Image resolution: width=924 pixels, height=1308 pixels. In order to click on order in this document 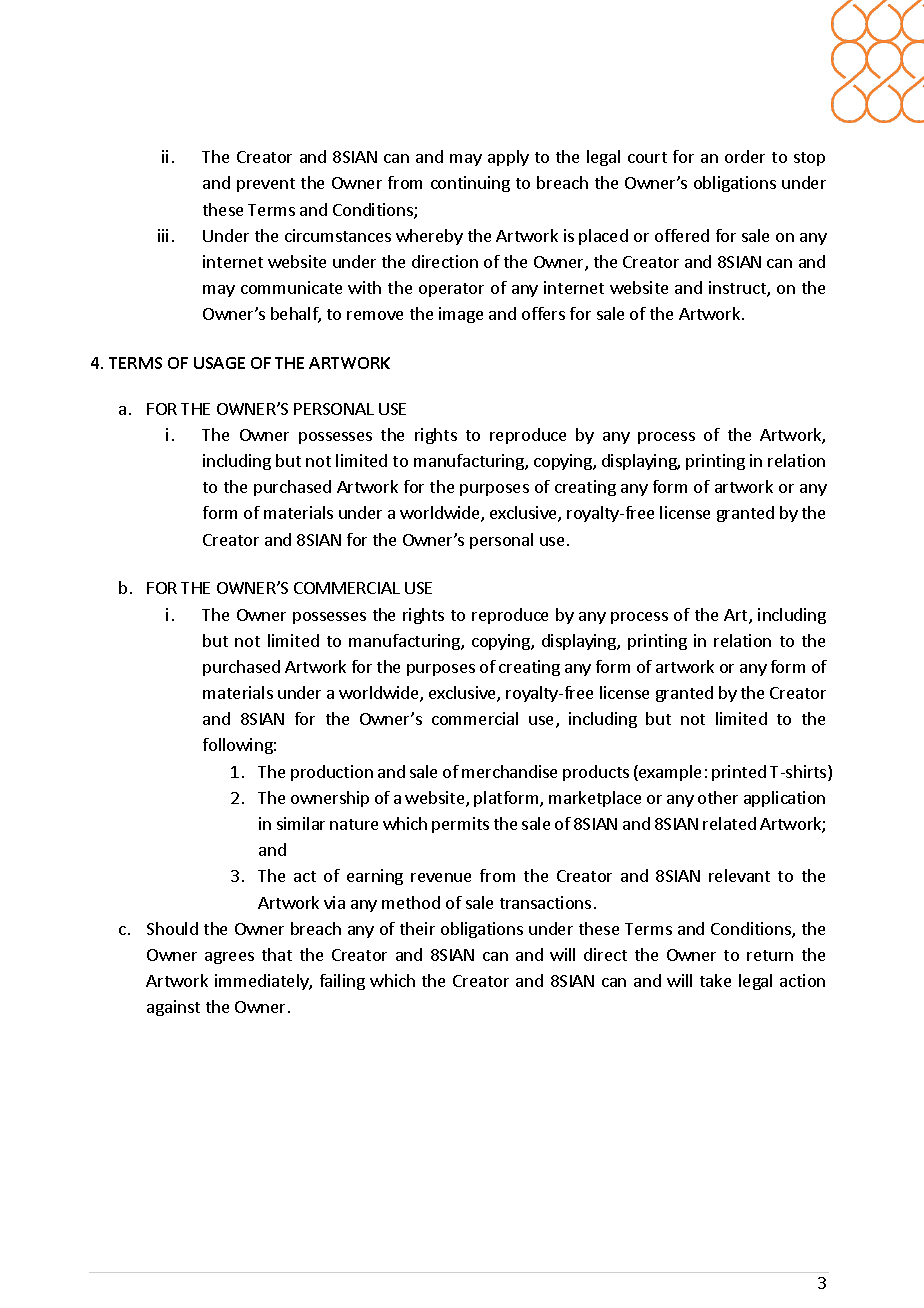, I will do `click(745, 156)`.
